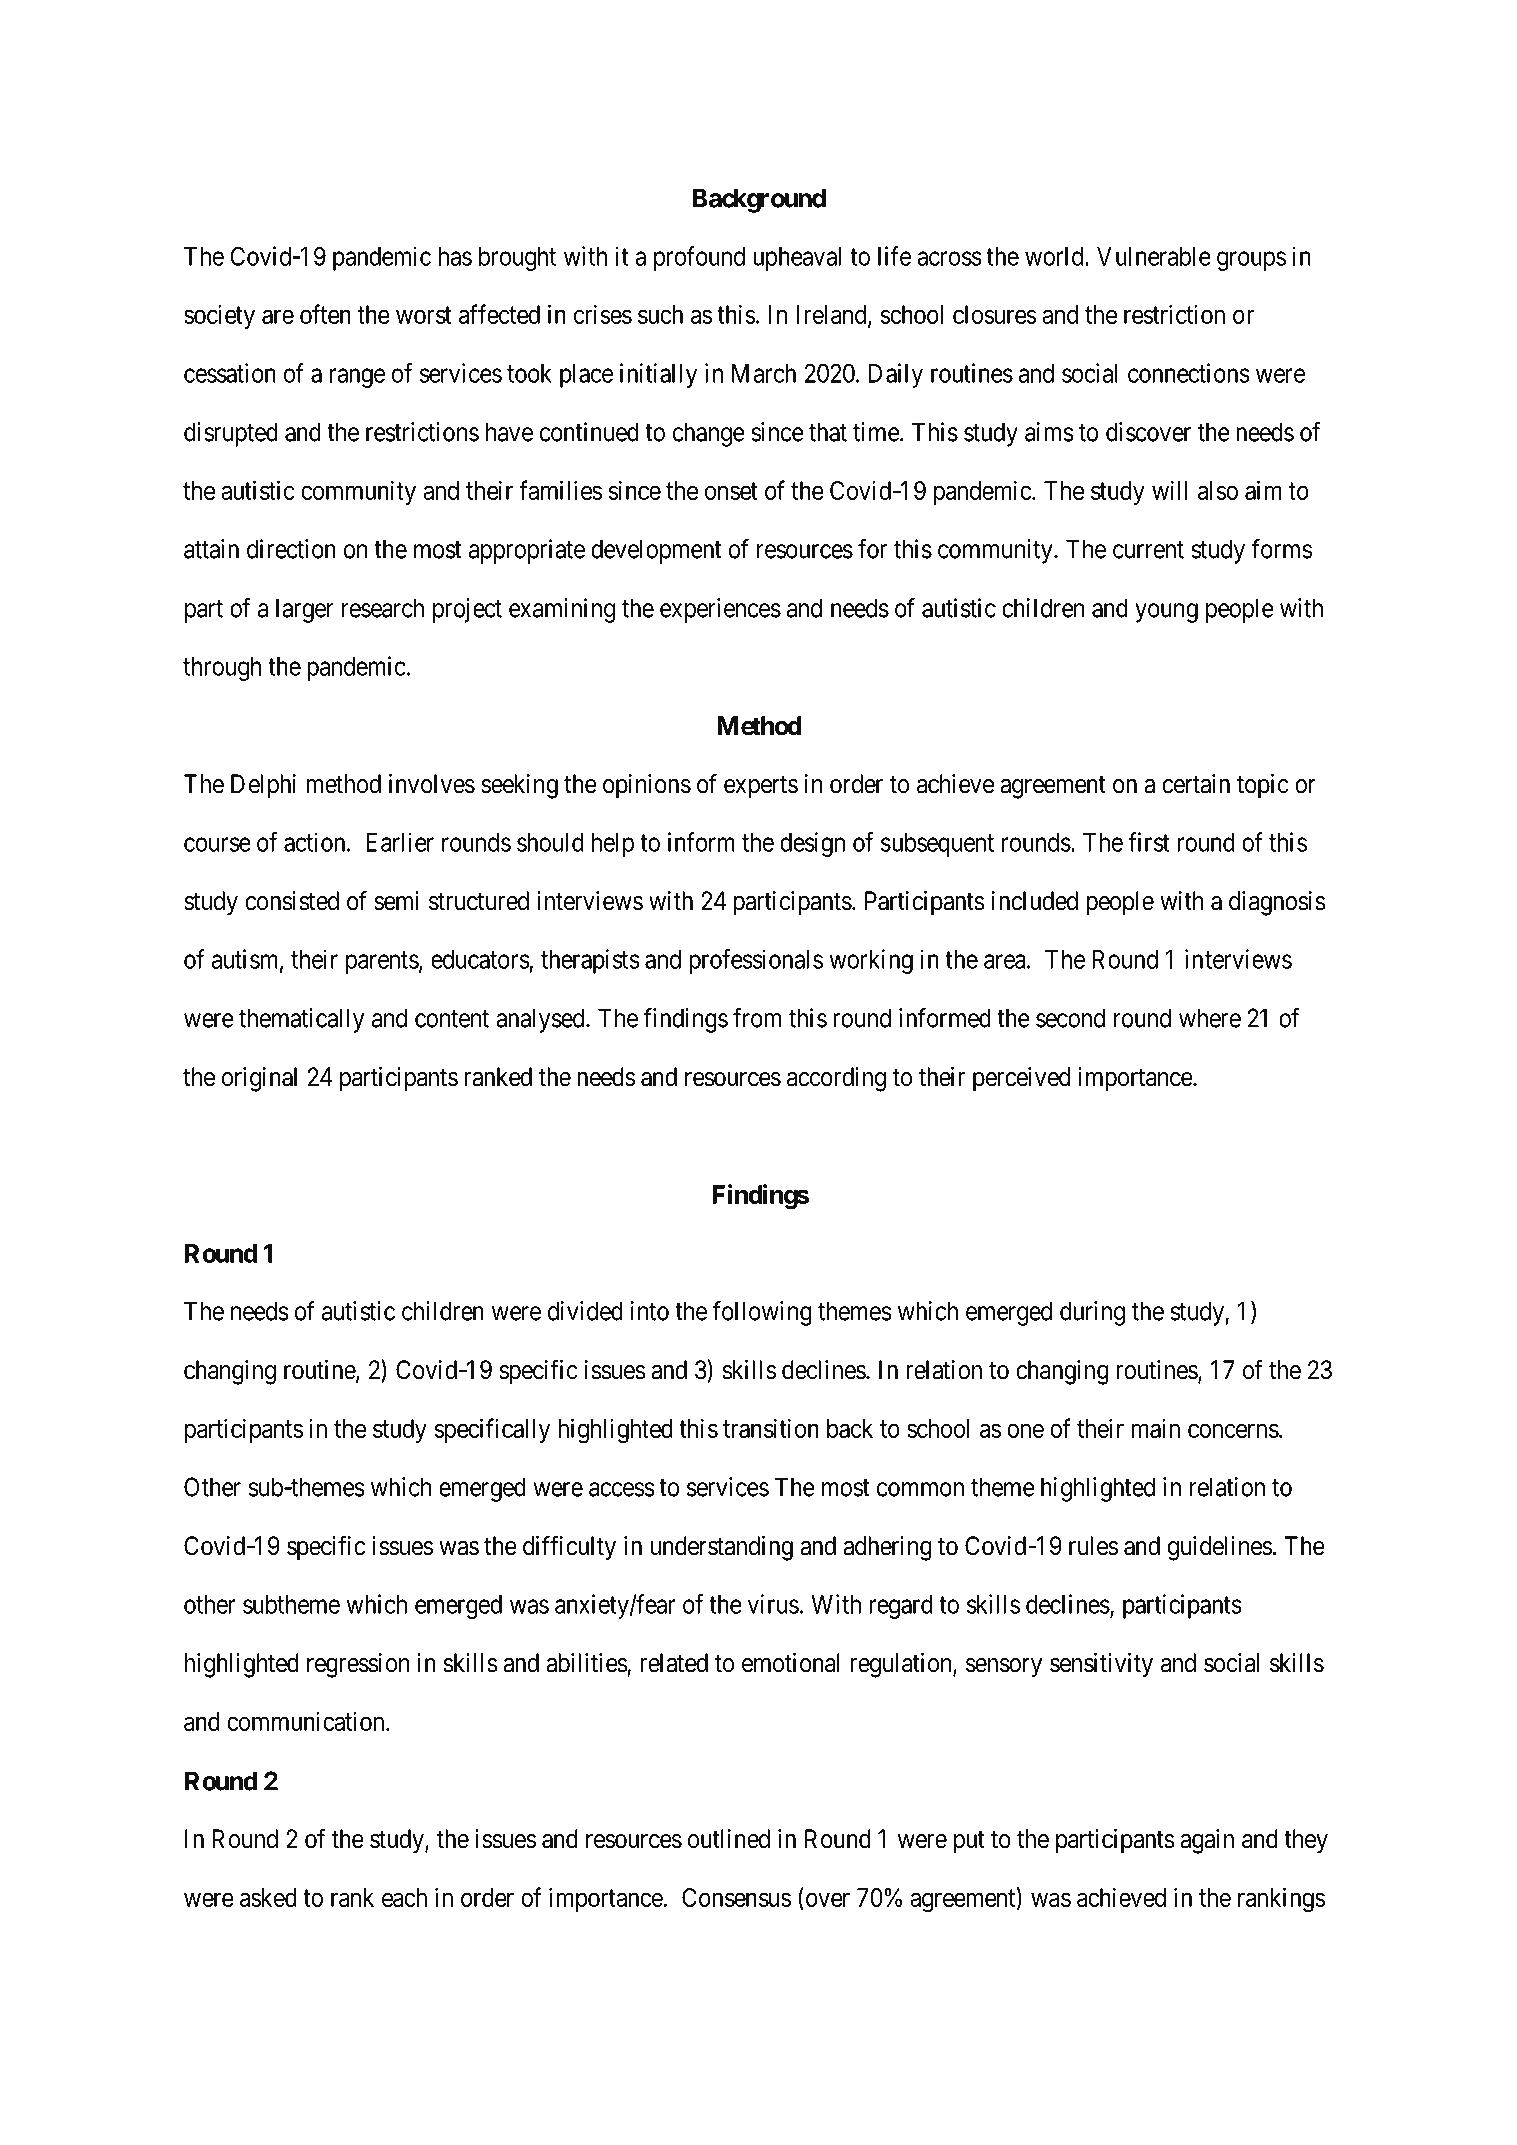 The image size is (1517, 2145). Describe the element at coordinates (1154, 256) in the image. I see `Vulnerable` at that location.
